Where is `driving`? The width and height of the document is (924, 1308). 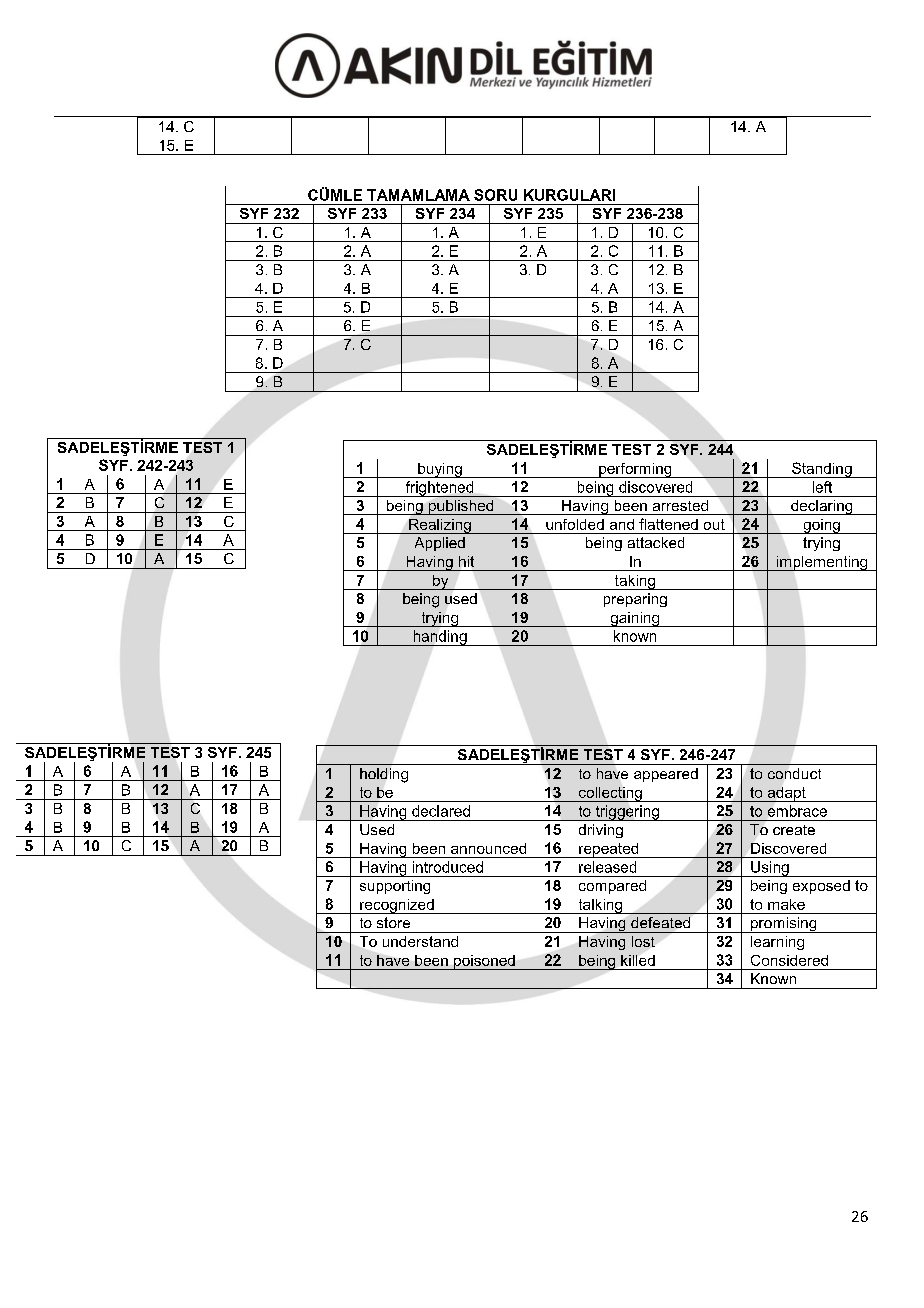
driving is located at coordinates (601, 831).
